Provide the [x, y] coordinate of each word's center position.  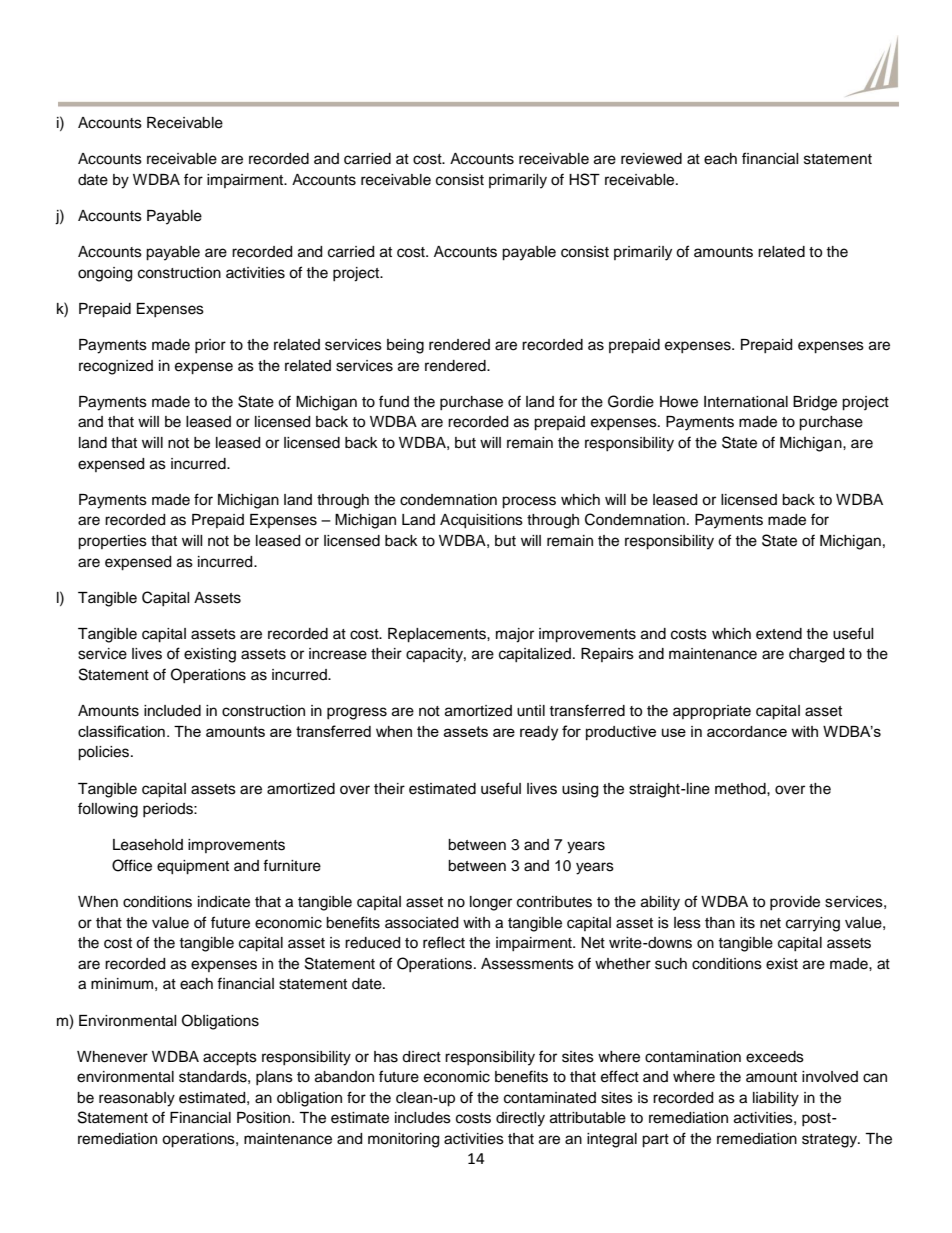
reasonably [137, 1099]
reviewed [651, 159]
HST [584, 179]
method [741, 789]
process [529, 502]
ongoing [105, 274]
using [580, 790]
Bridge [815, 403]
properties [112, 542]
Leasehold [148, 845]
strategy [831, 1141]
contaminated [550, 1098]
